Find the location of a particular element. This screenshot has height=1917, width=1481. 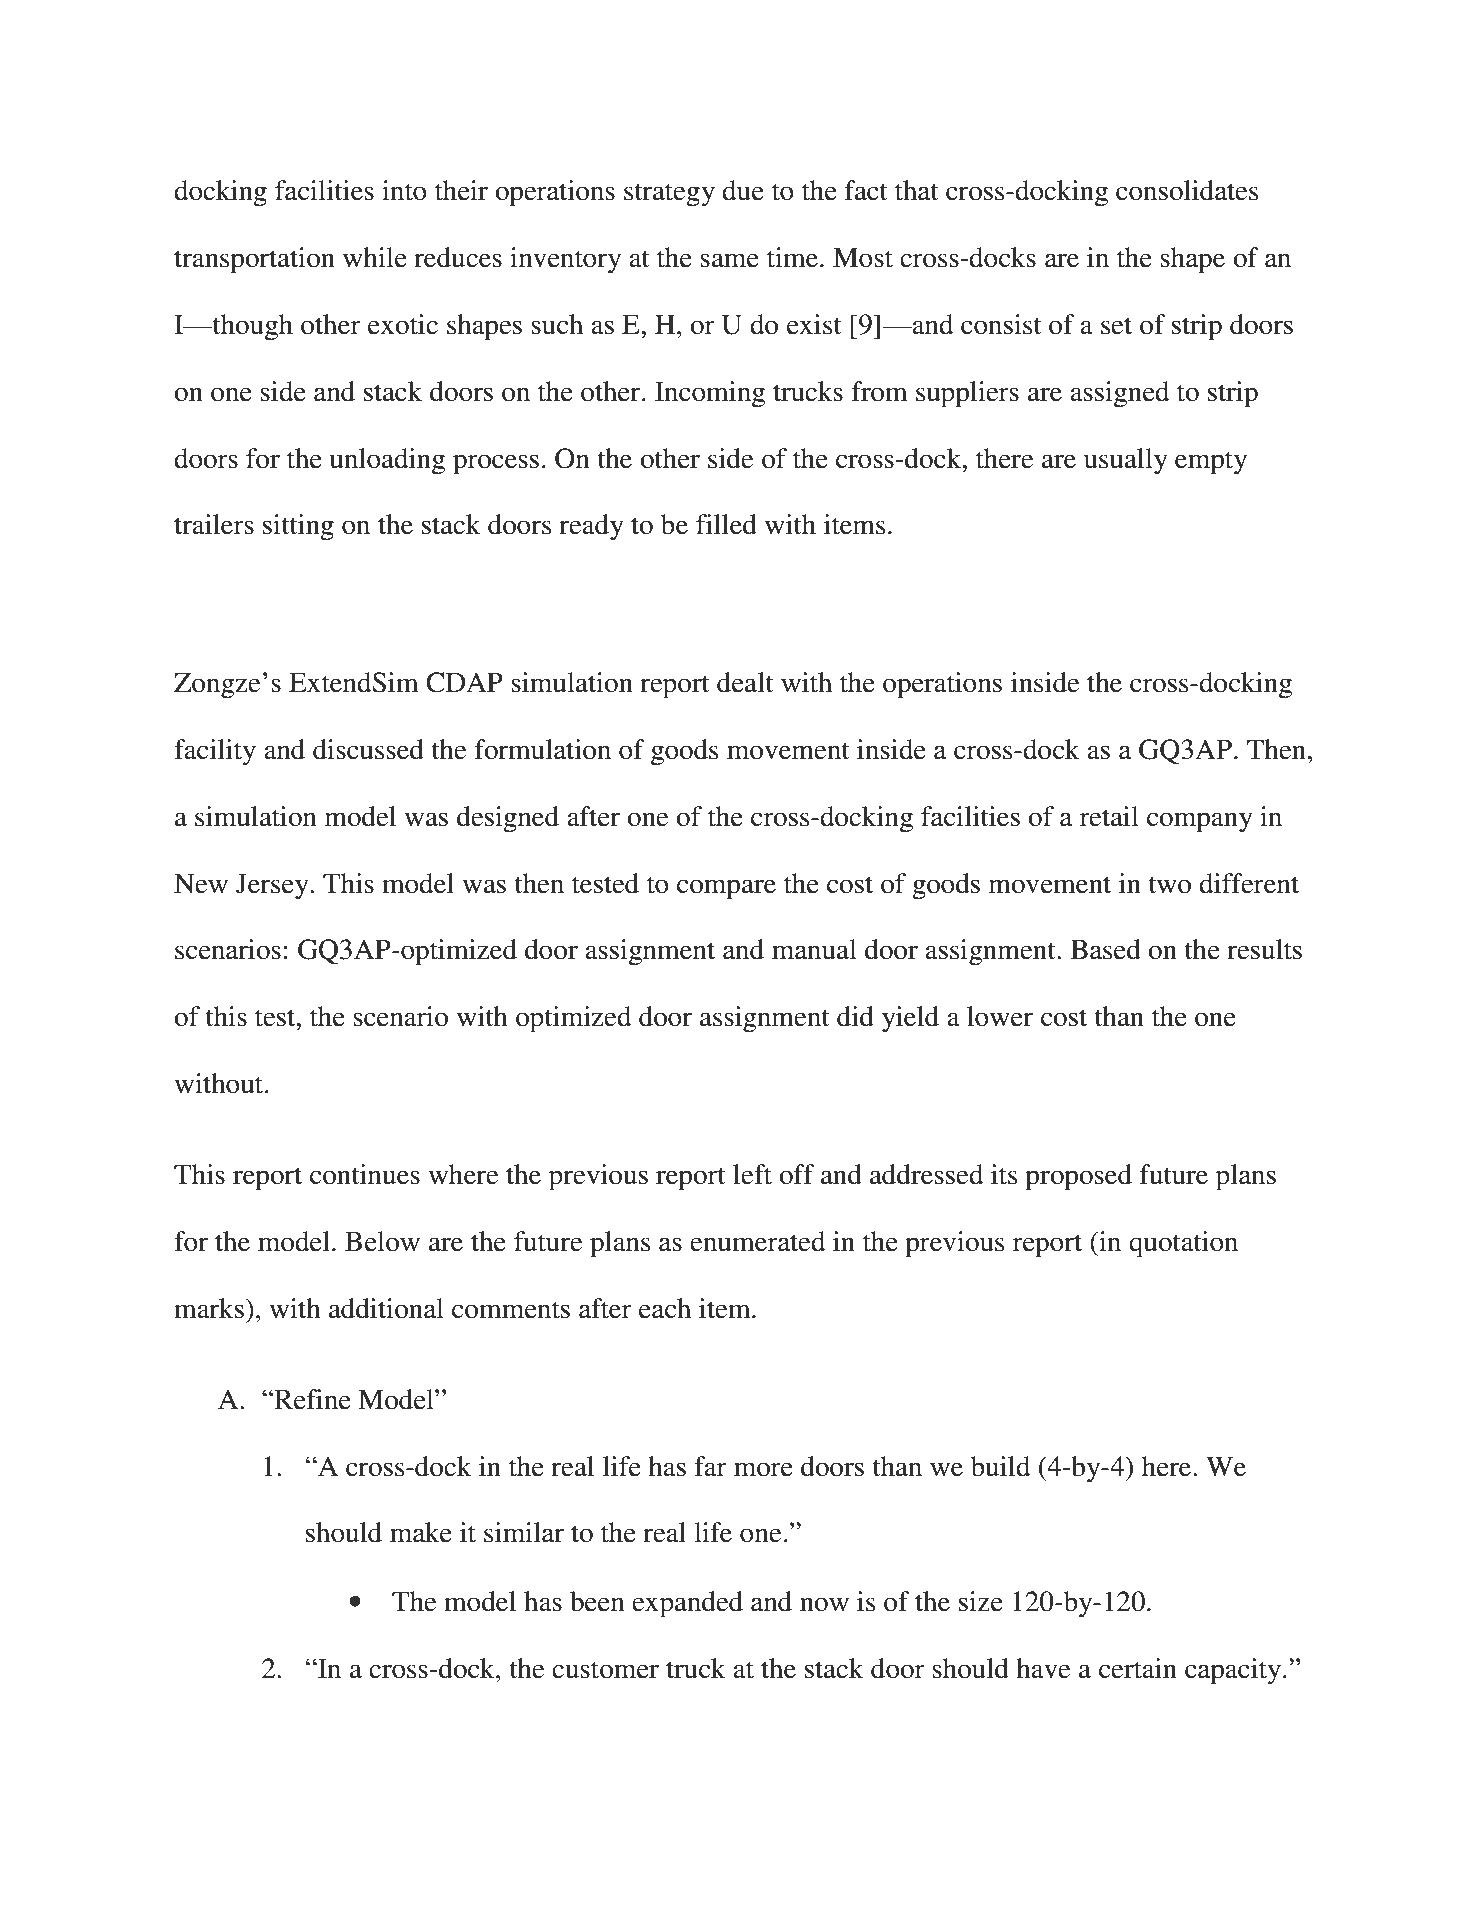

discussed is located at coordinates (368, 749).
